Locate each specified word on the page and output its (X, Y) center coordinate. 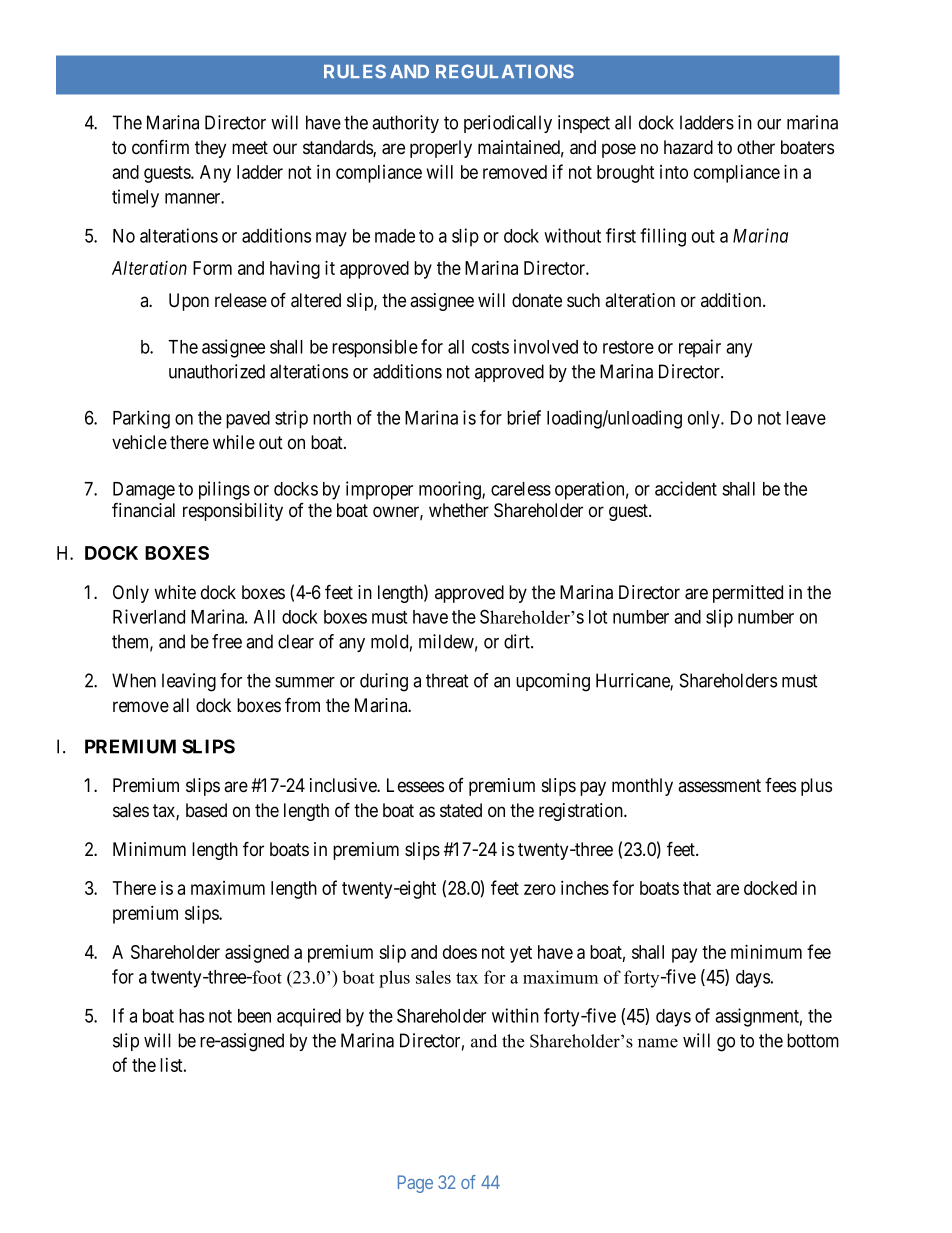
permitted (748, 594)
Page (415, 1184)
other (756, 147)
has (191, 1016)
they (210, 149)
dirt (518, 641)
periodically (508, 124)
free (227, 641)
